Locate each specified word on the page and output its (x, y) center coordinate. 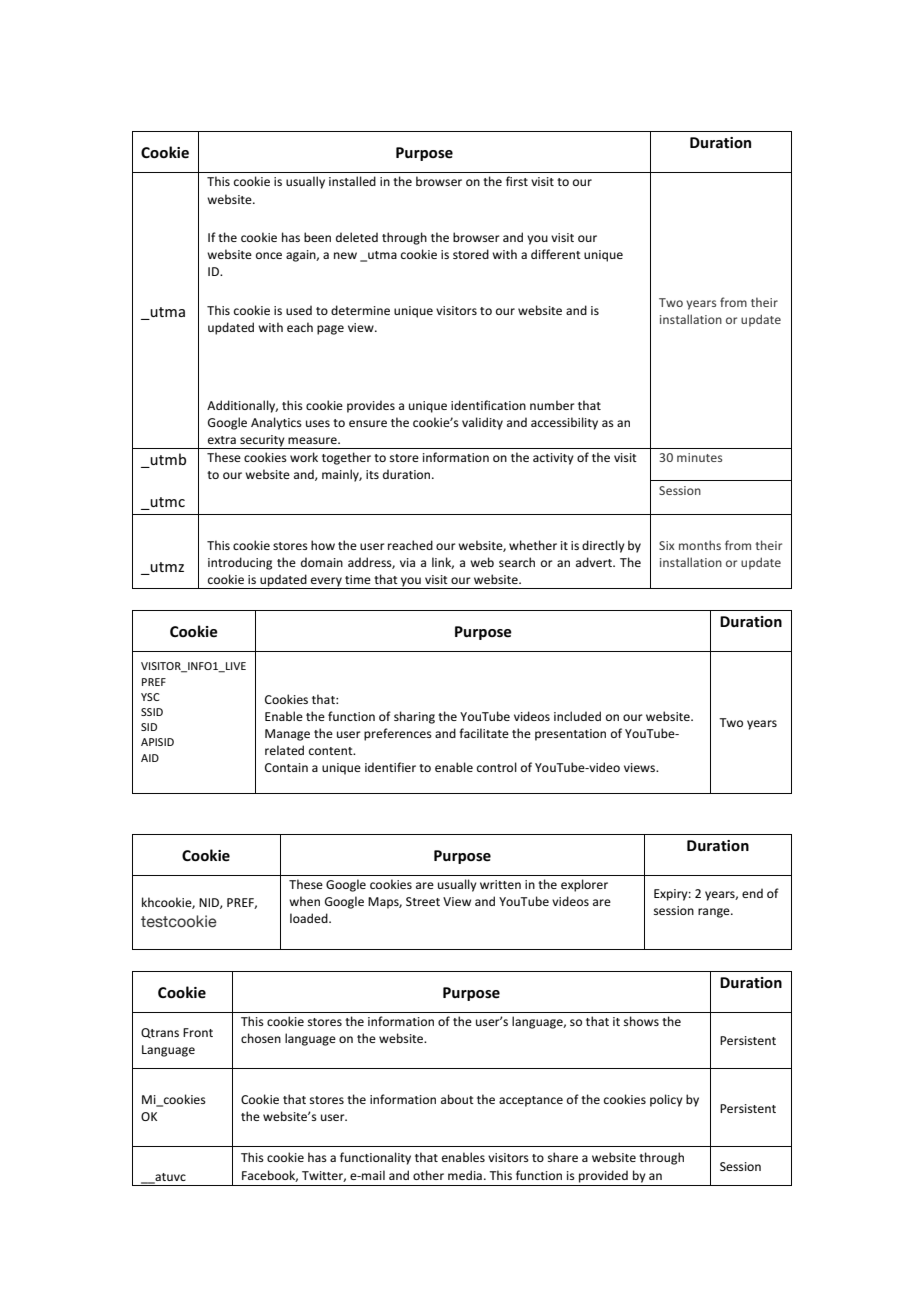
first (517, 181)
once (269, 255)
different (556, 254)
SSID (152, 712)
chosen (261, 1038)
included (577, 716)
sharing (414, 717)
